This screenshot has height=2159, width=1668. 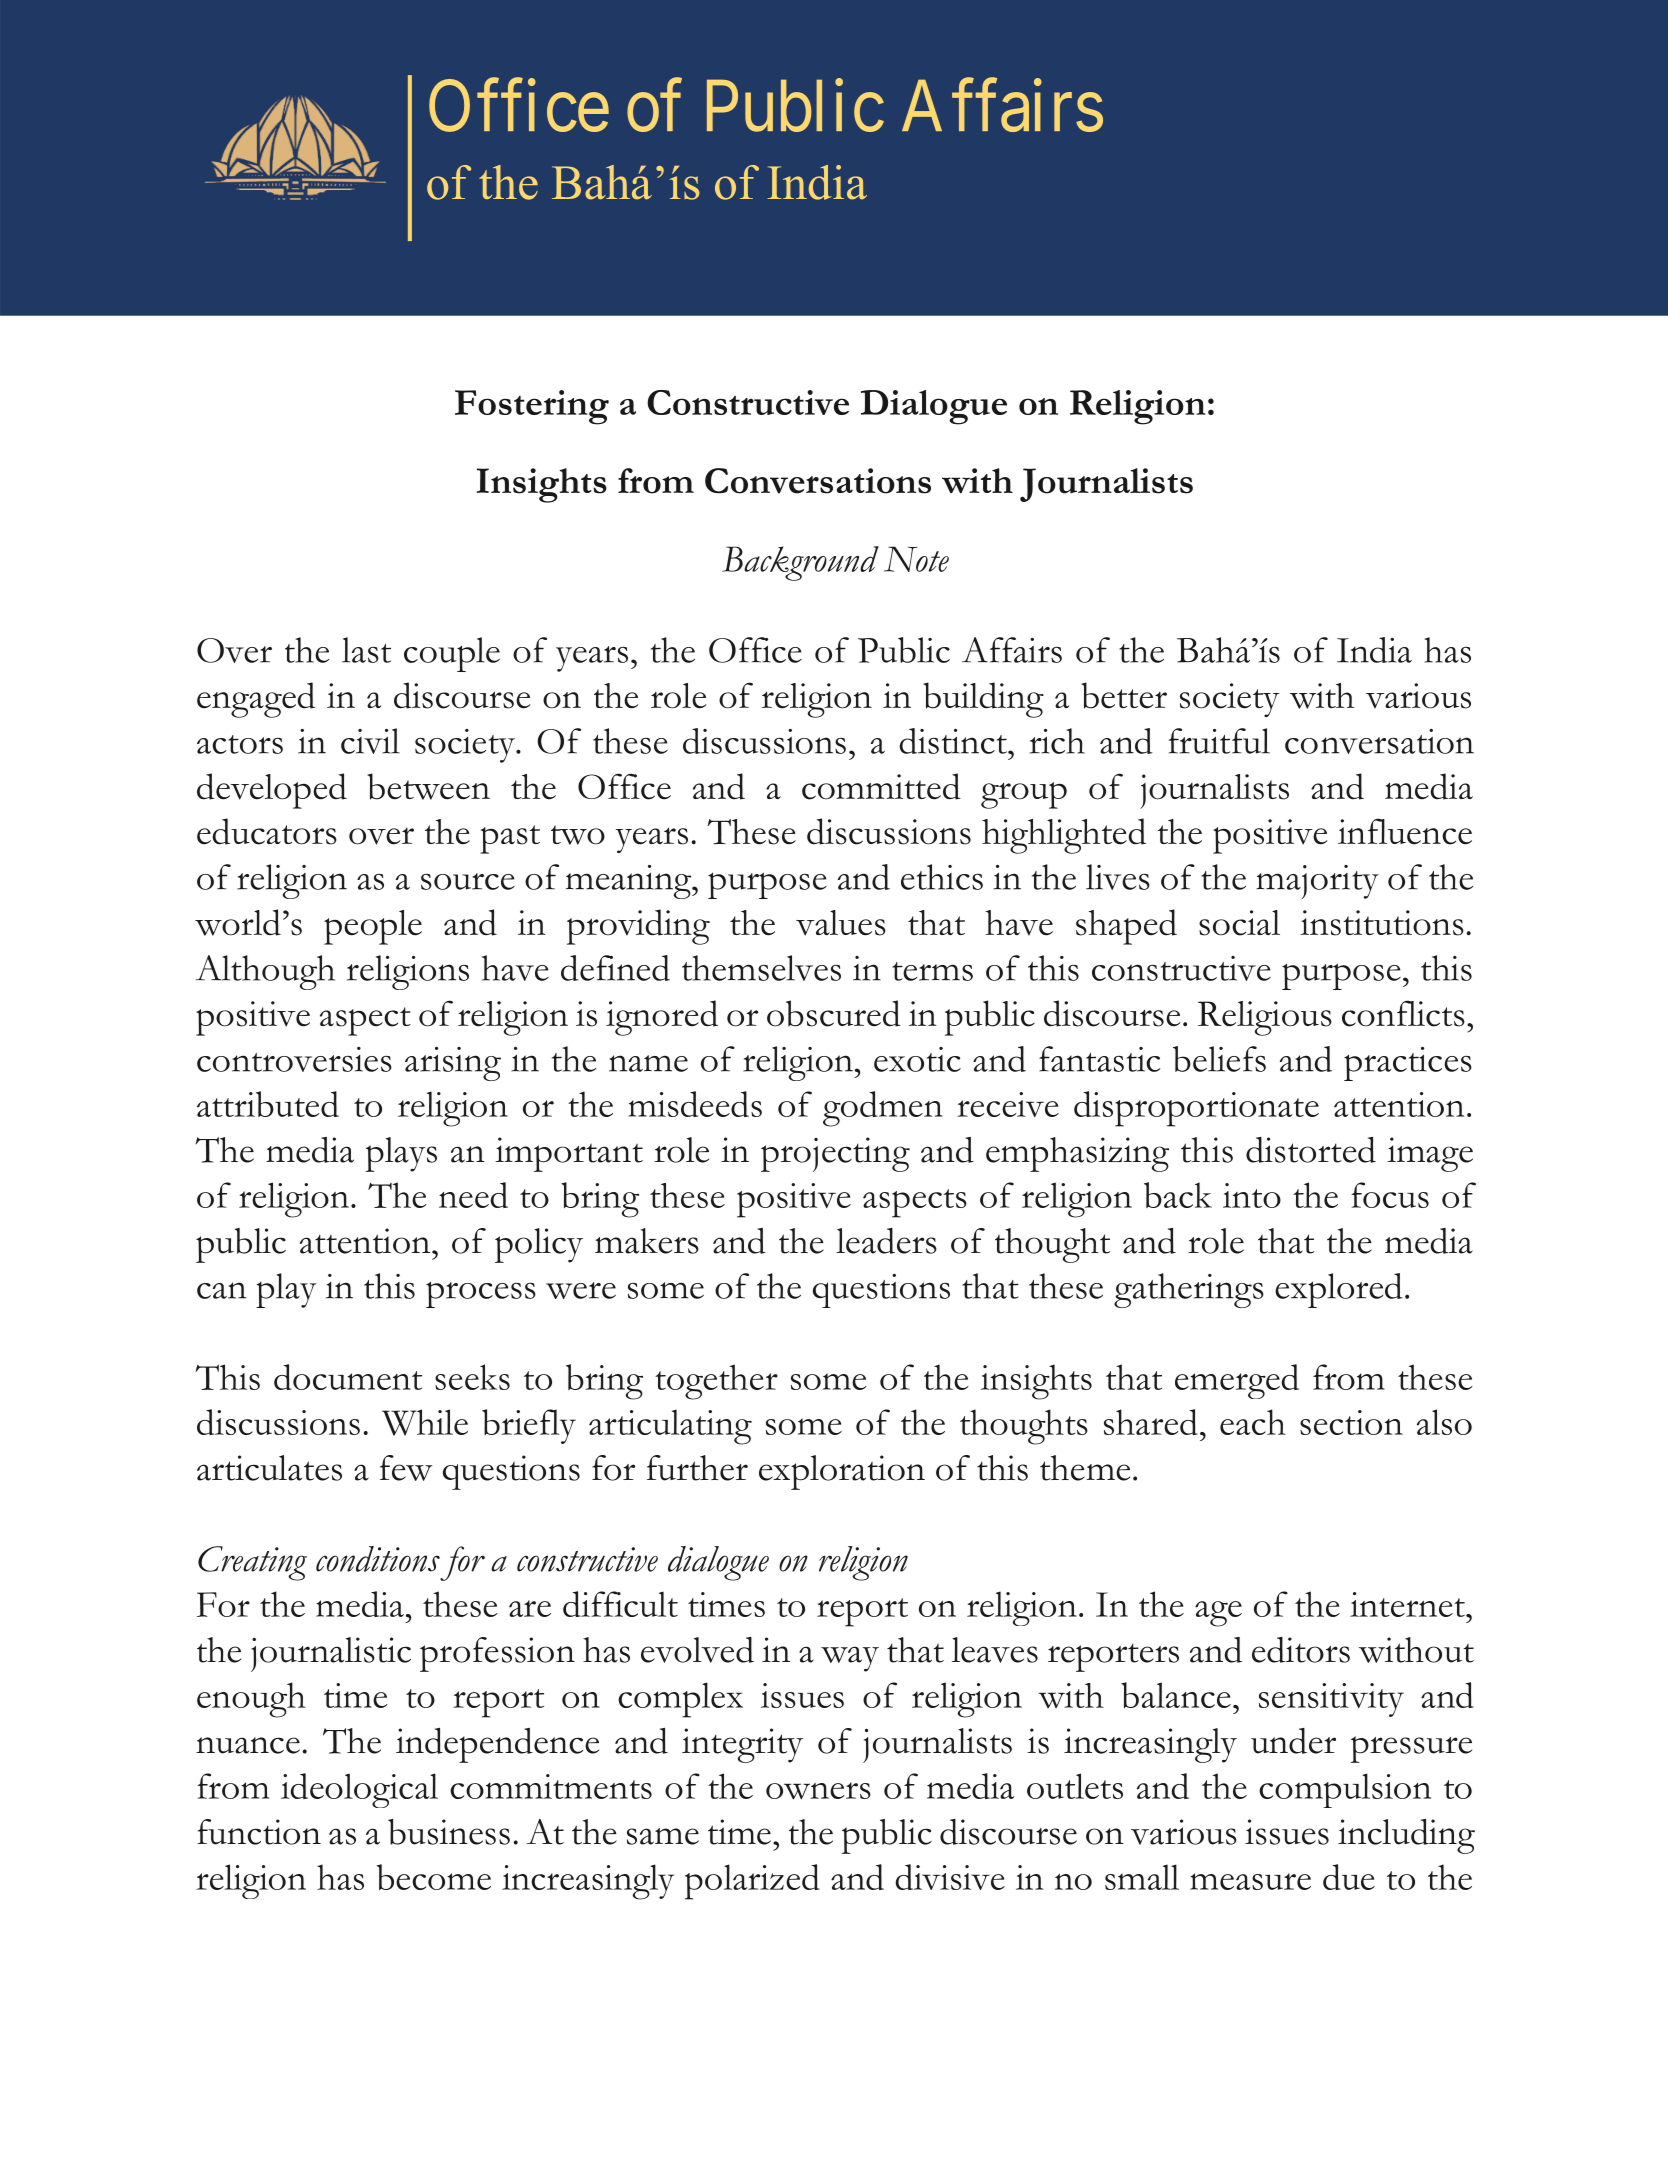 What do you see at coordinates (842, 1472) in the screenshot?
I see `exploration` at bounding box center [842, 1472].
